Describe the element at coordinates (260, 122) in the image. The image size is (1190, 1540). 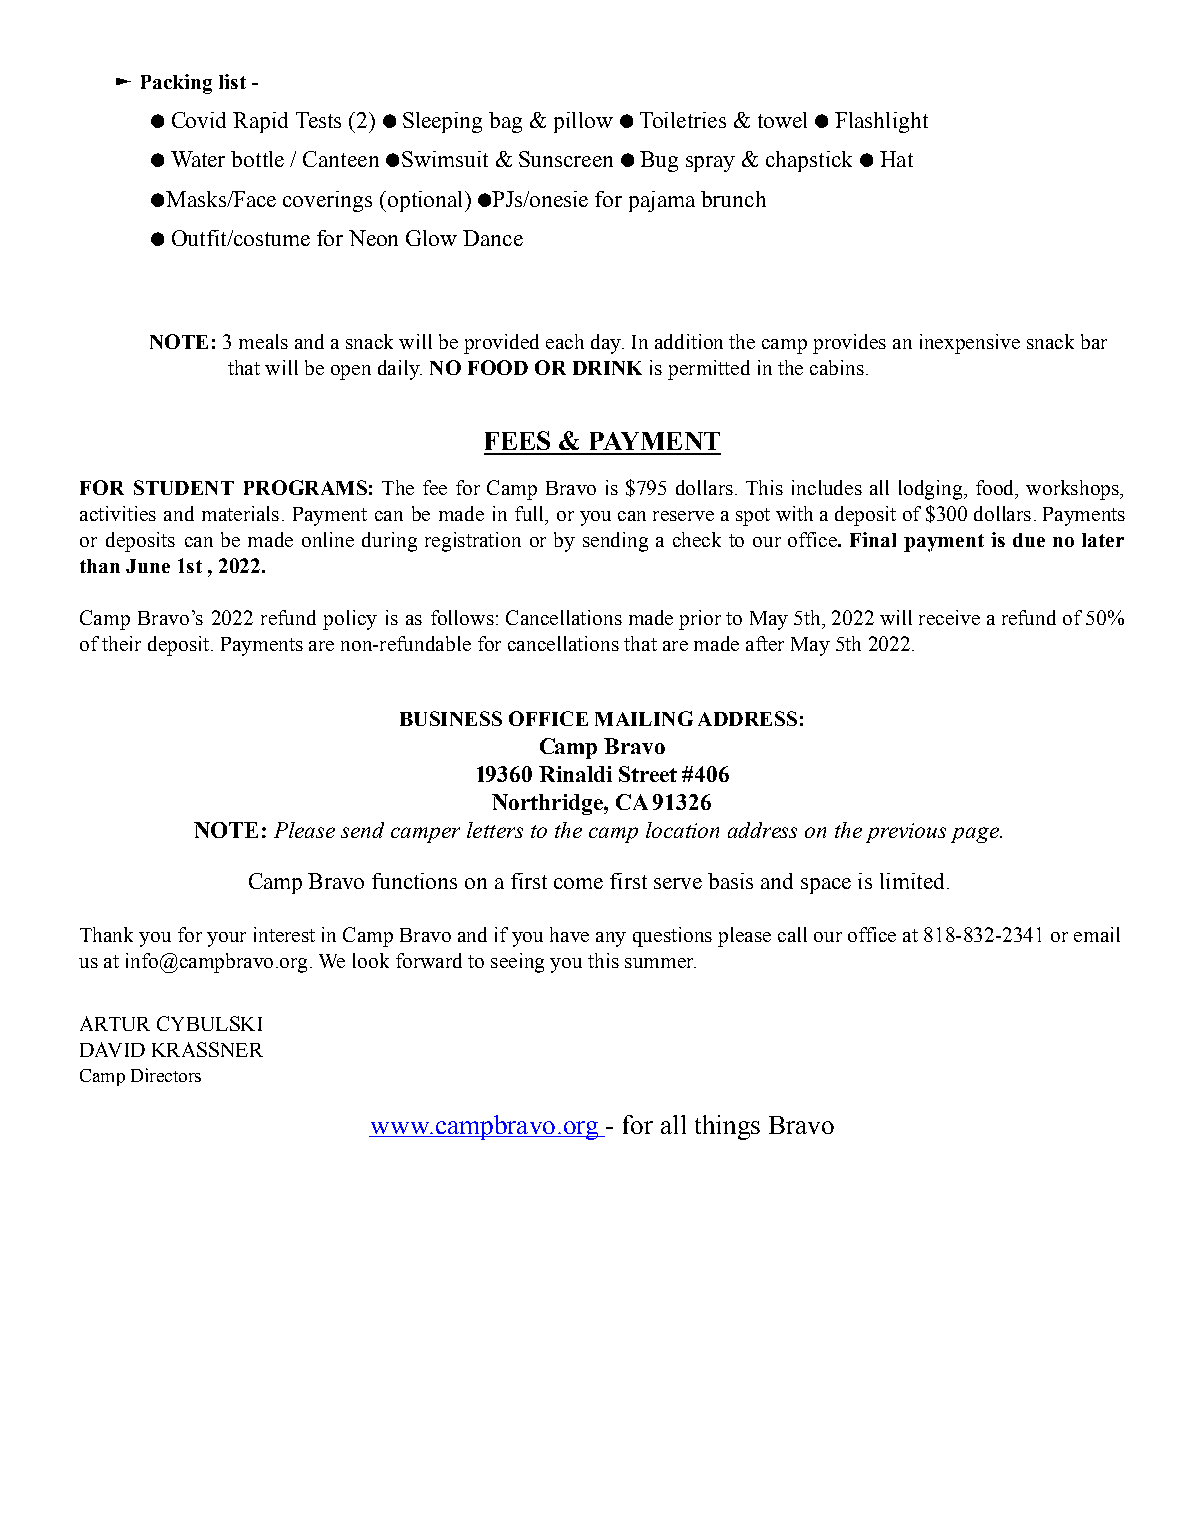
I see `Rapid` at that location.
